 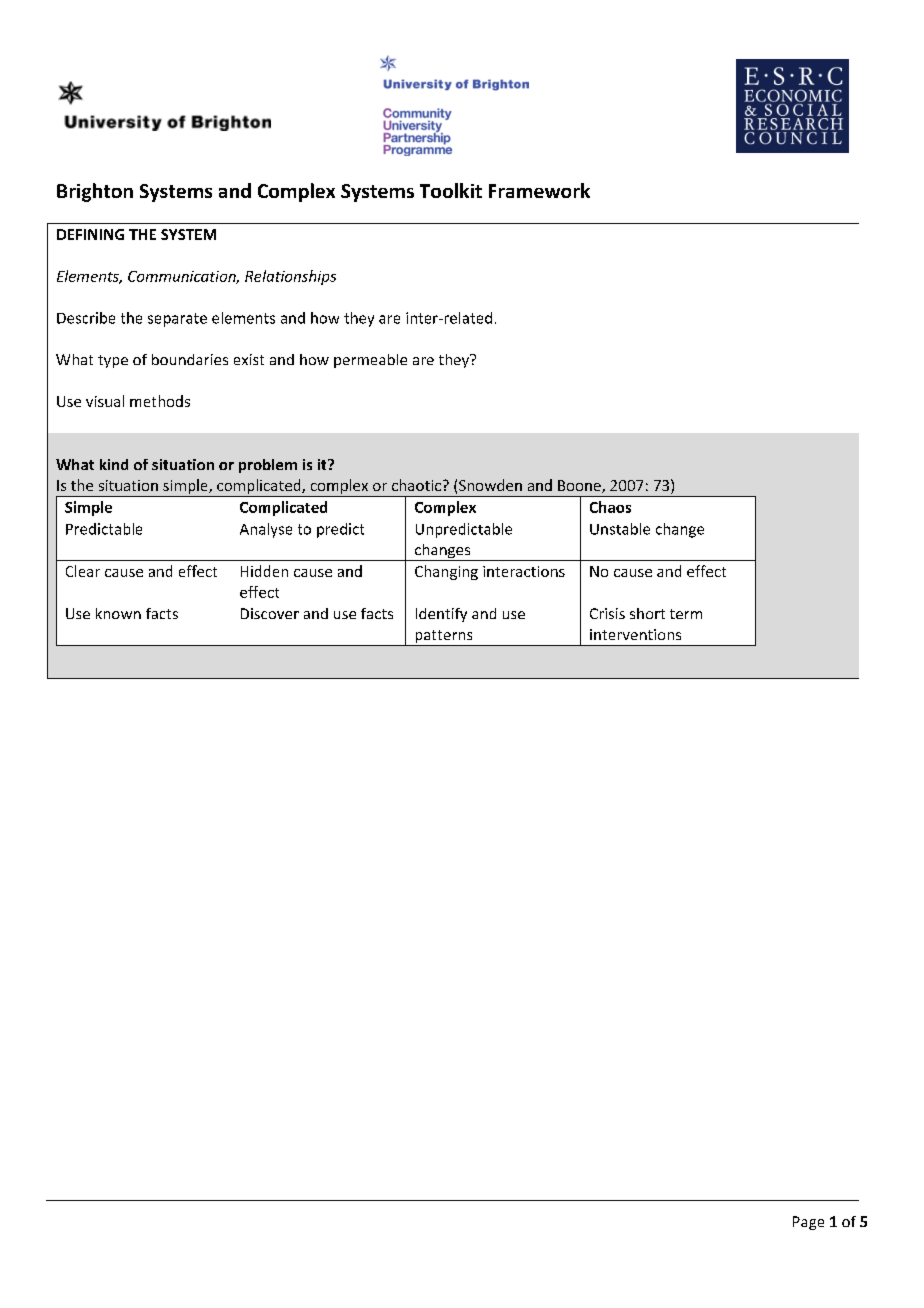 What do you see at coordinates (686, 614) in the page?
I see `term` at bounding box center [686, 614].
